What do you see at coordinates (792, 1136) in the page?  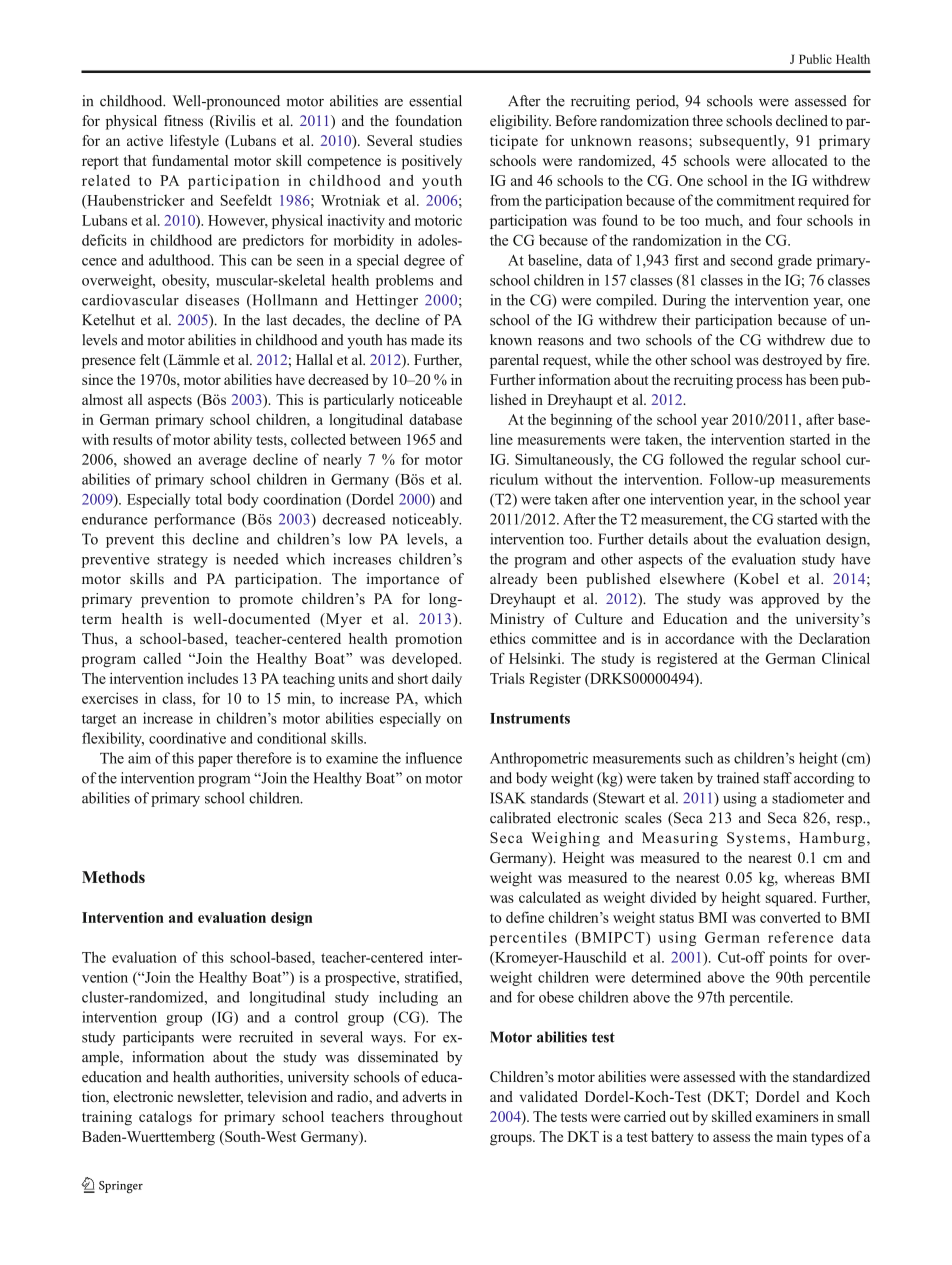 I see `main` at bounding box center [792, 1136].
